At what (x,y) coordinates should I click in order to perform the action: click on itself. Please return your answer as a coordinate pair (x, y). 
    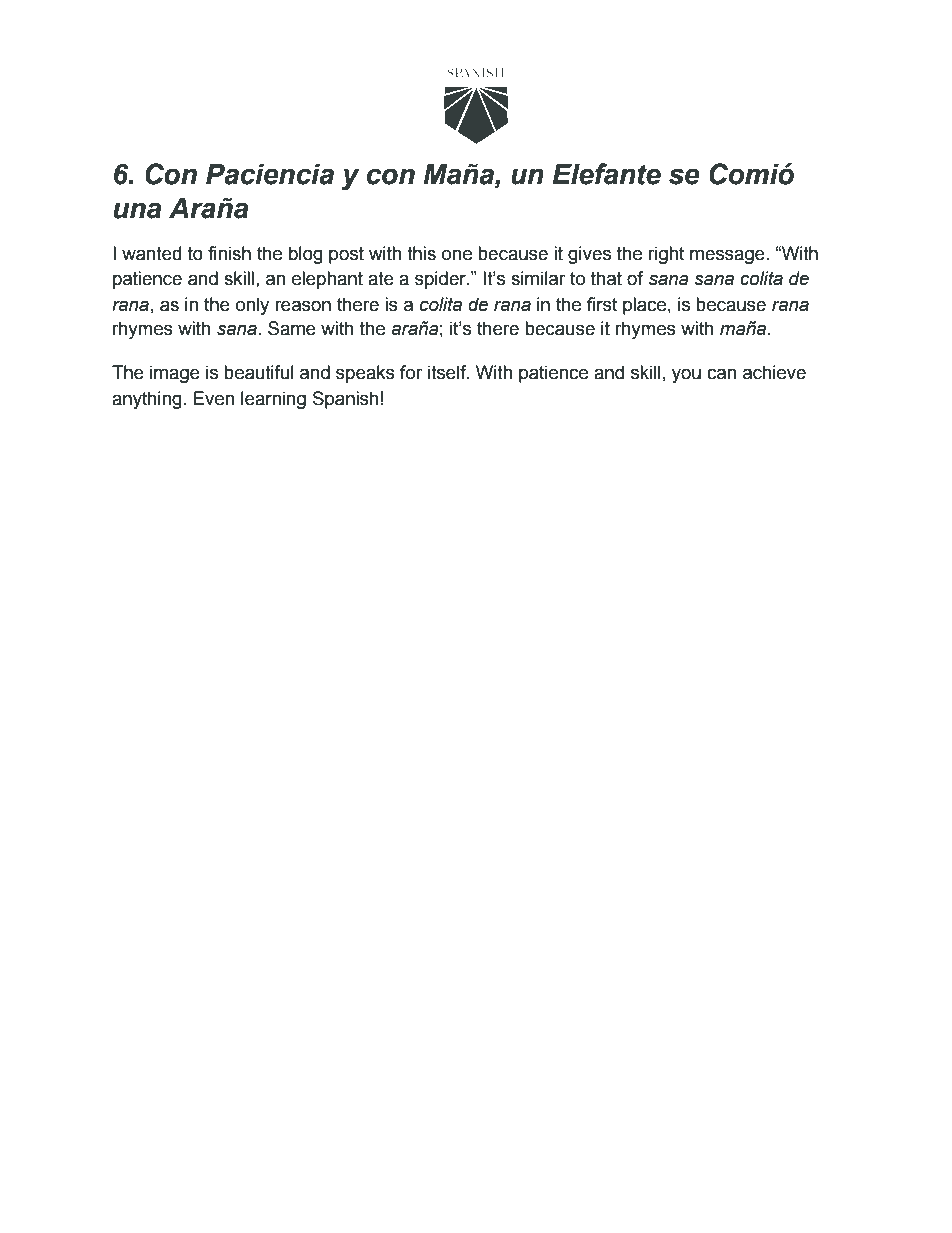
    Looking at the image, I should click on (448, 372).
